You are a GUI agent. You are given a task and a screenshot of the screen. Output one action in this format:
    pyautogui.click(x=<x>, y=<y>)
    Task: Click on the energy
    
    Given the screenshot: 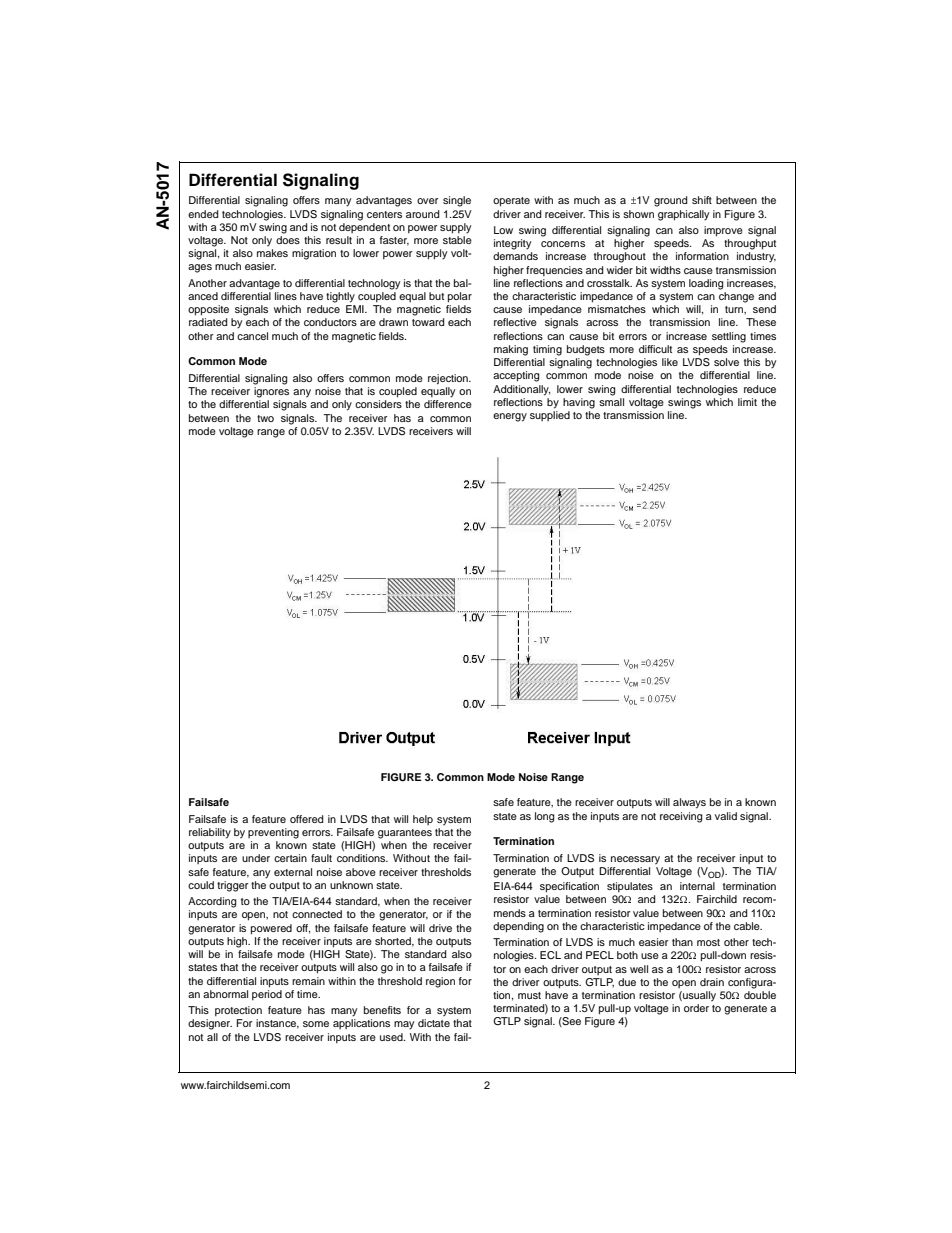 What is the action you would take?
    pyautogui.click(x=510, y=417)
